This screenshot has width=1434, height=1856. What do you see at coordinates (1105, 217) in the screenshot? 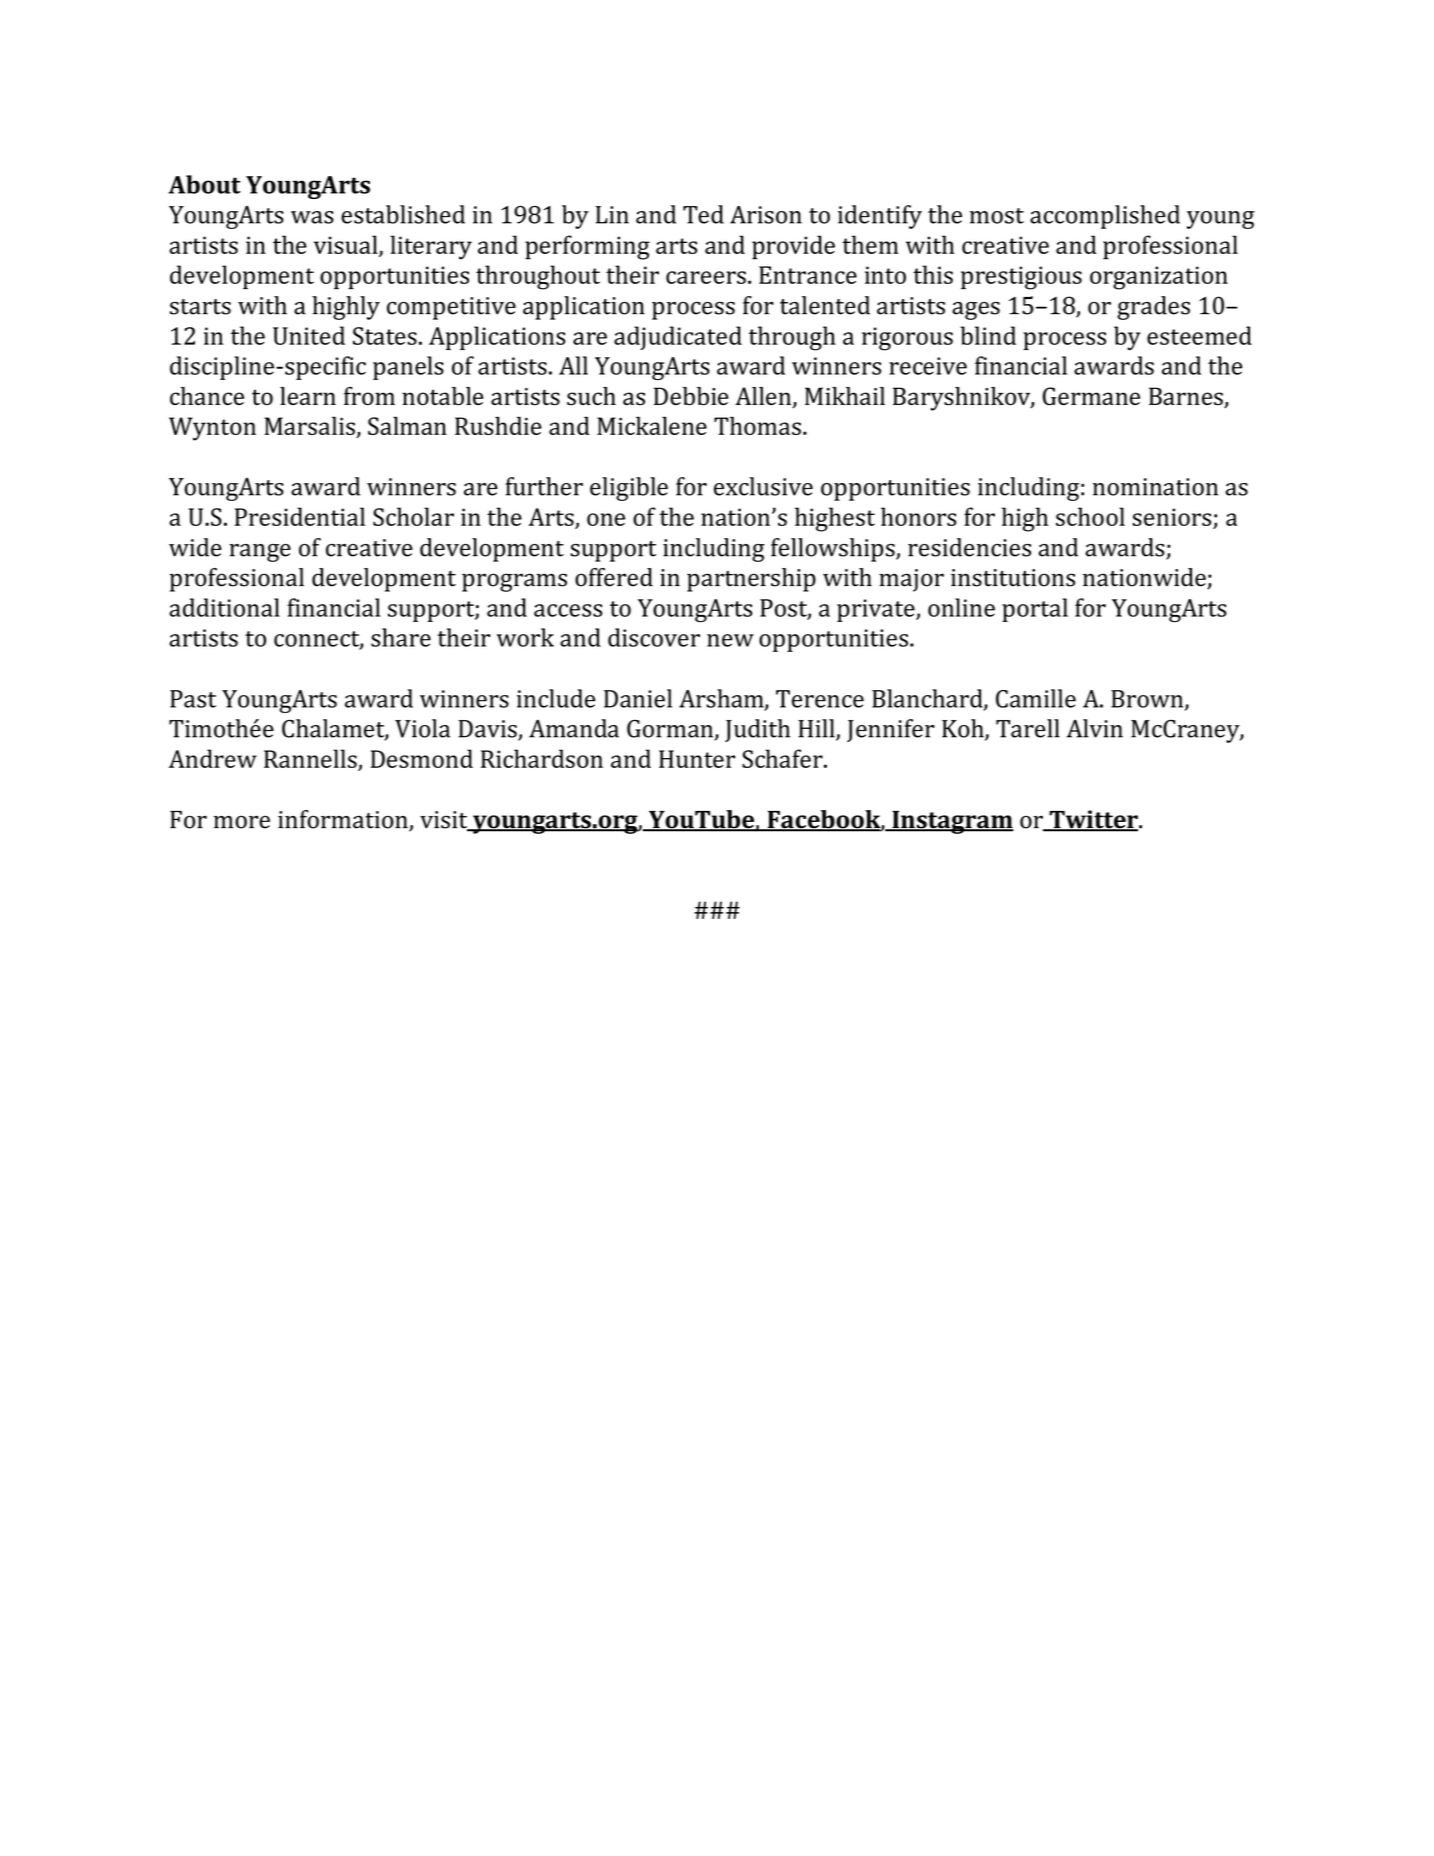
I see `accomplished` at bounding box center [1105, 217].
